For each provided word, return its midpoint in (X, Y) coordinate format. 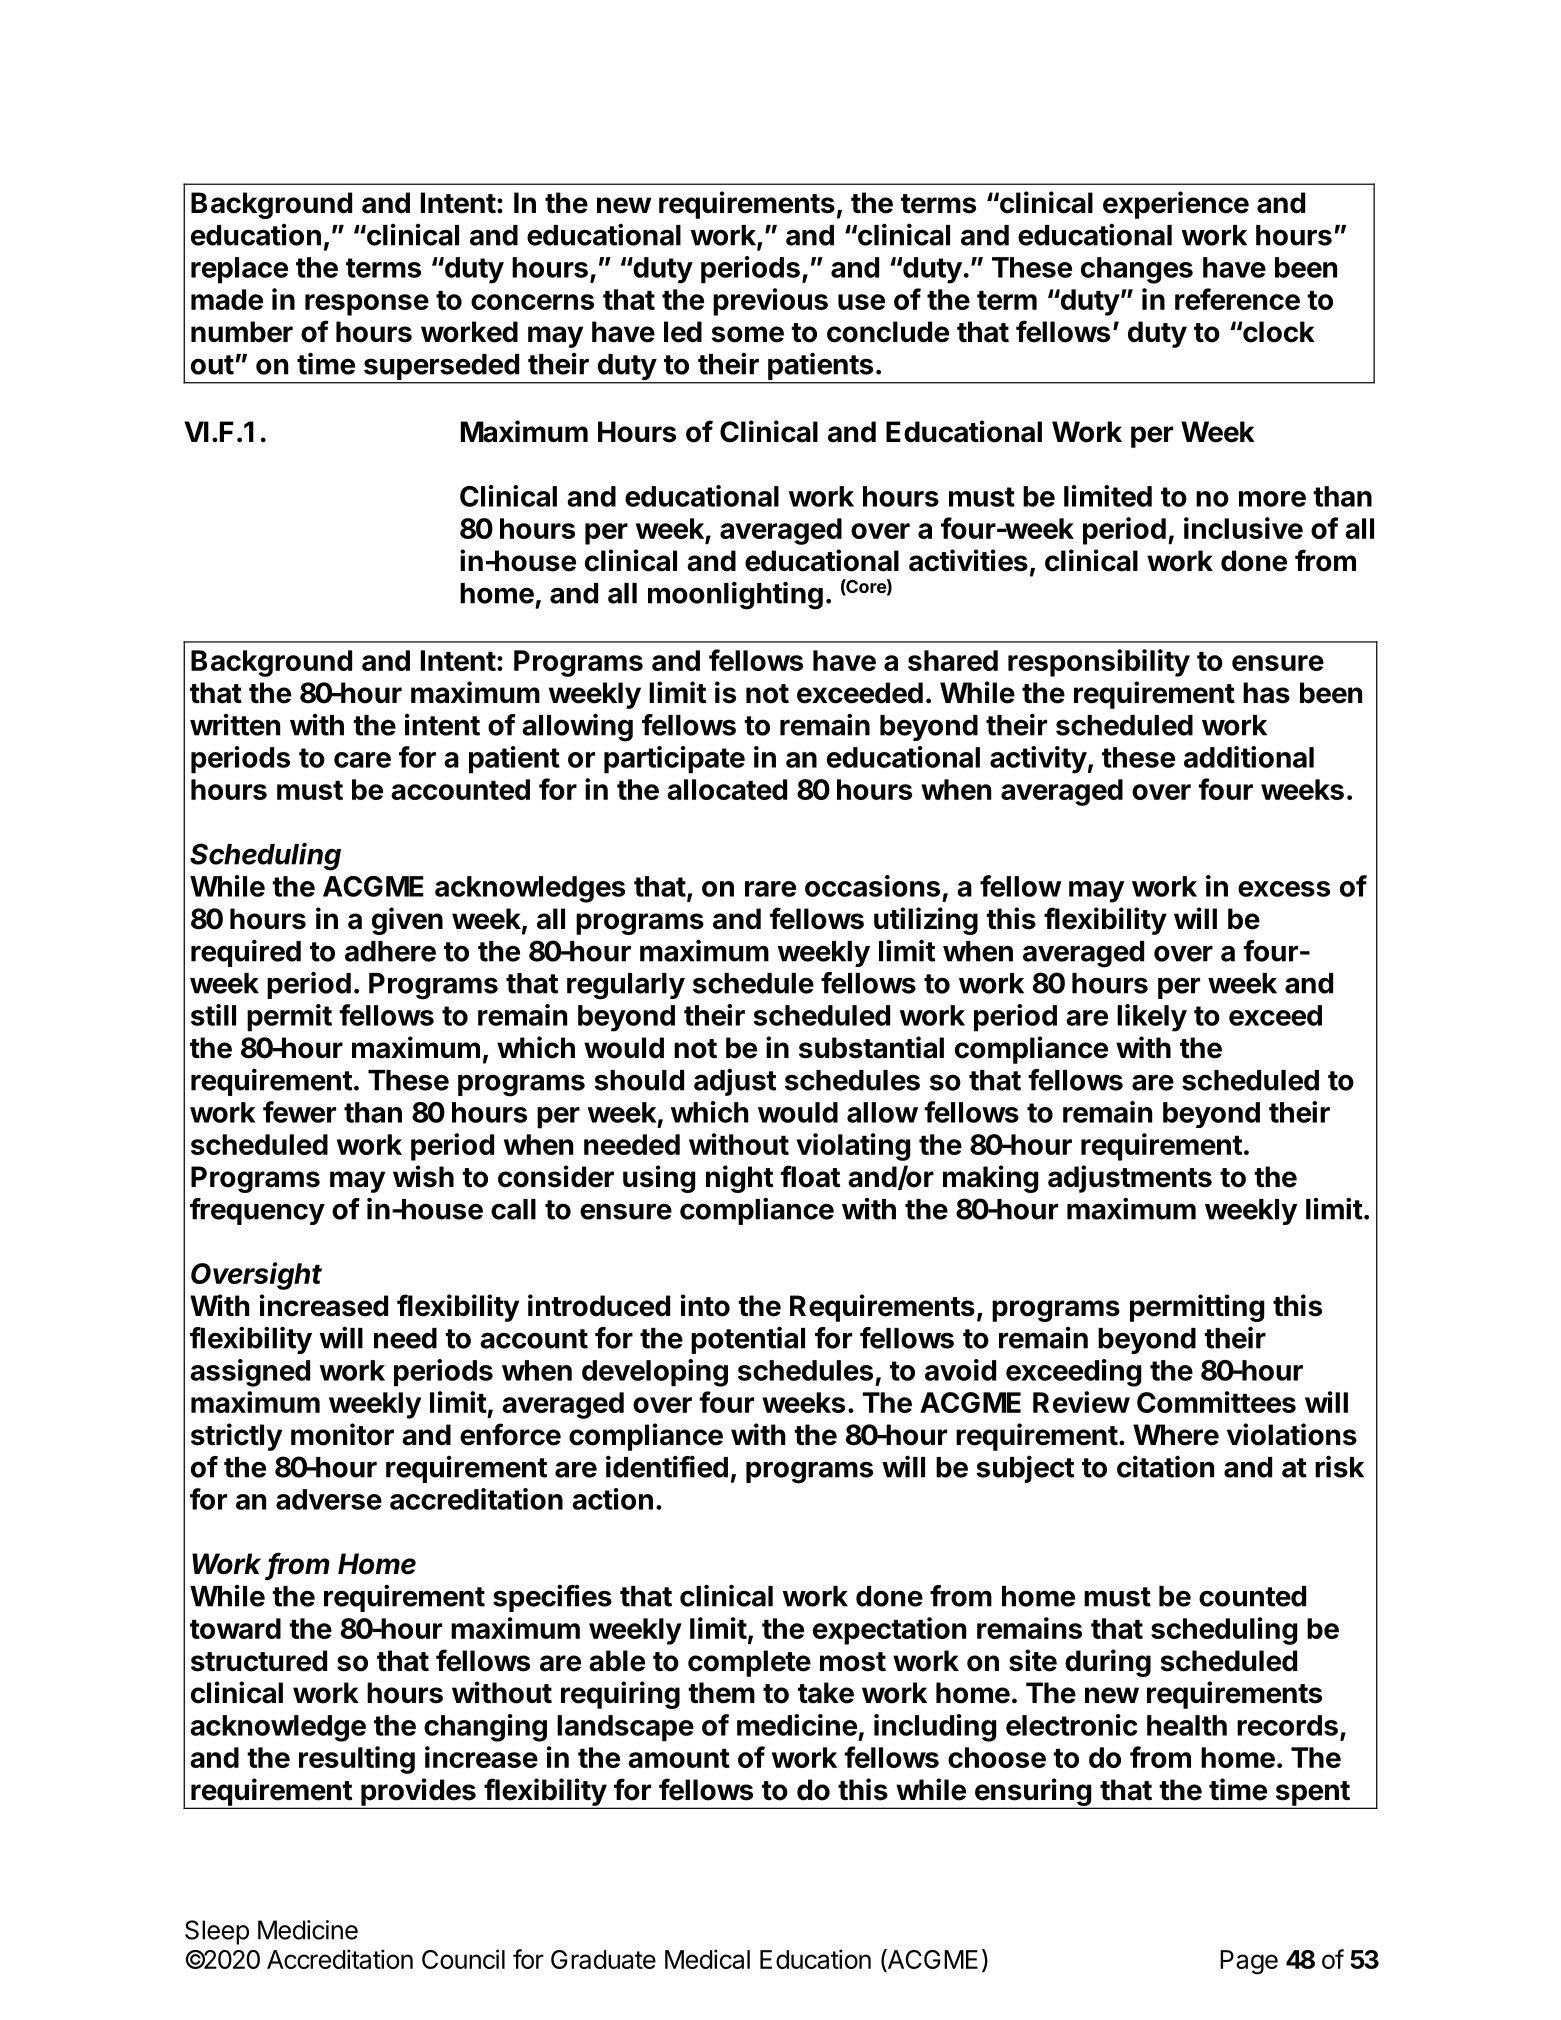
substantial (871, 1047)
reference (1237, 299)
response (367, 305)
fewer (299, 1112)
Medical (707, 1959)
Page (1249, 1962)
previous (770, 302)
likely (1152, 1018)
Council (463, 1959)
